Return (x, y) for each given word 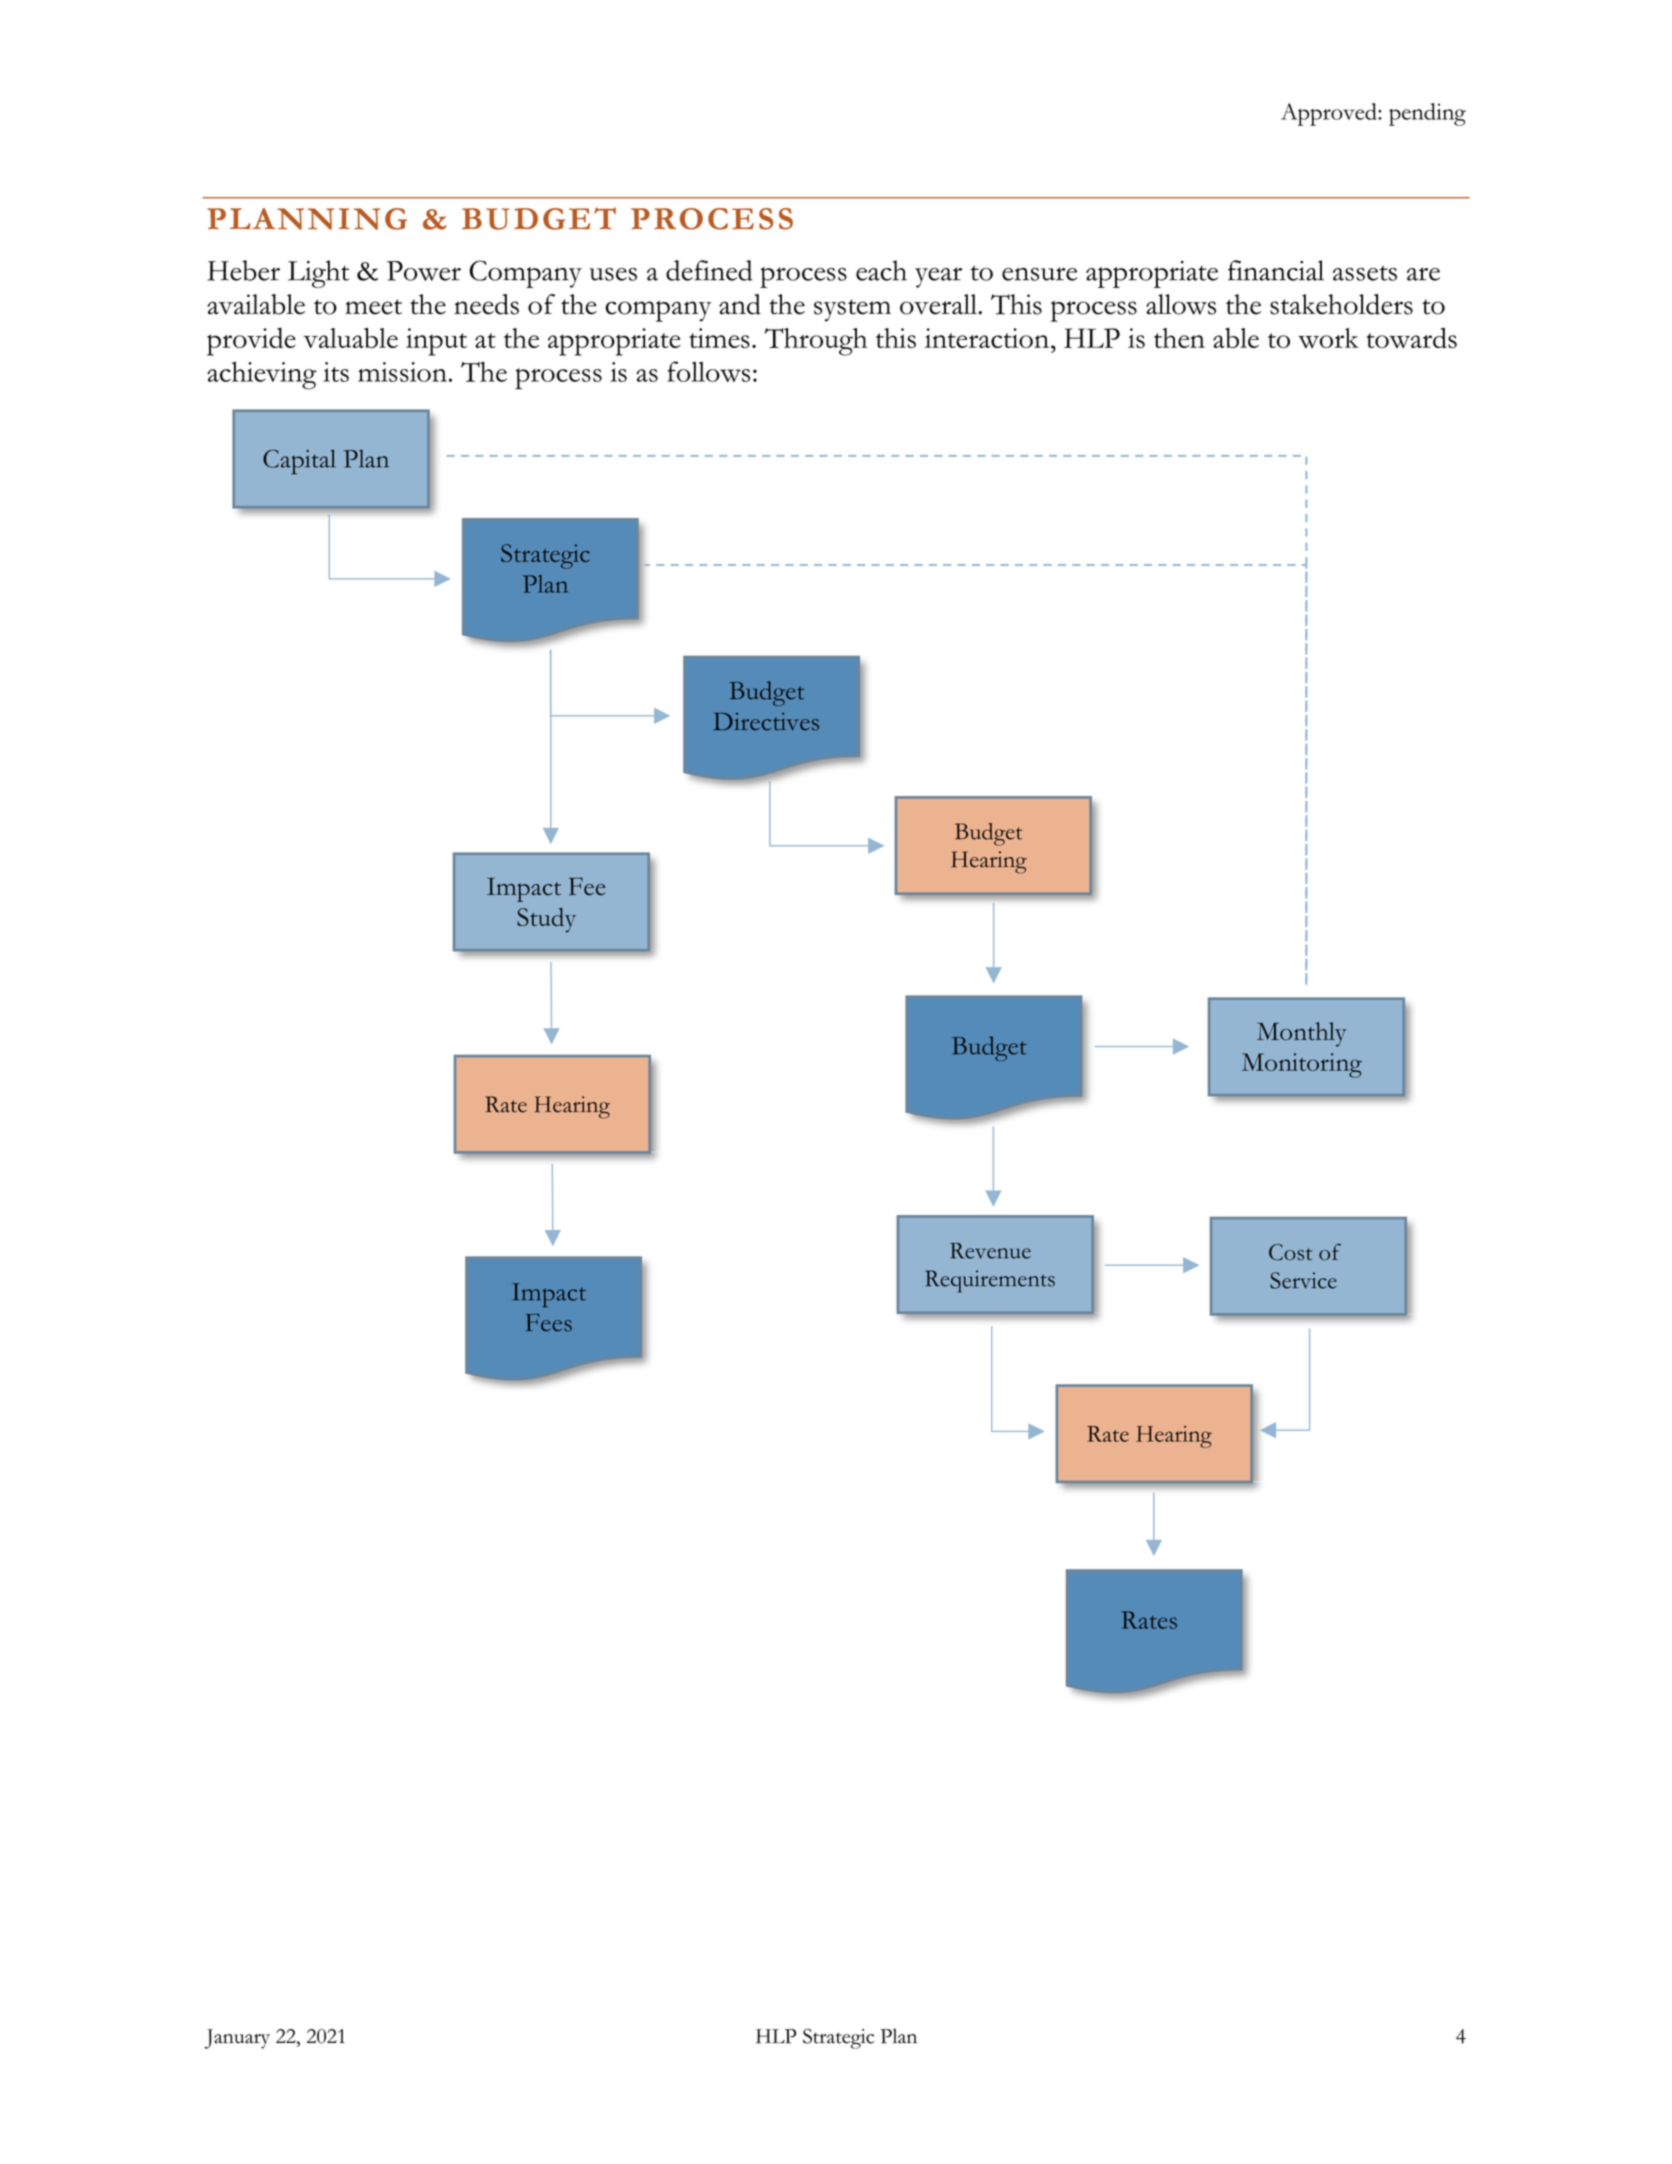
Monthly (1301, 1034)
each (881, 270)
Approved (1330, 114)
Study (546, 920)
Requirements (990, 1281)
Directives (766, 721)
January (237, 2039)
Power (424, 271)
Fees (549, 1323)
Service (1303, 1280)
